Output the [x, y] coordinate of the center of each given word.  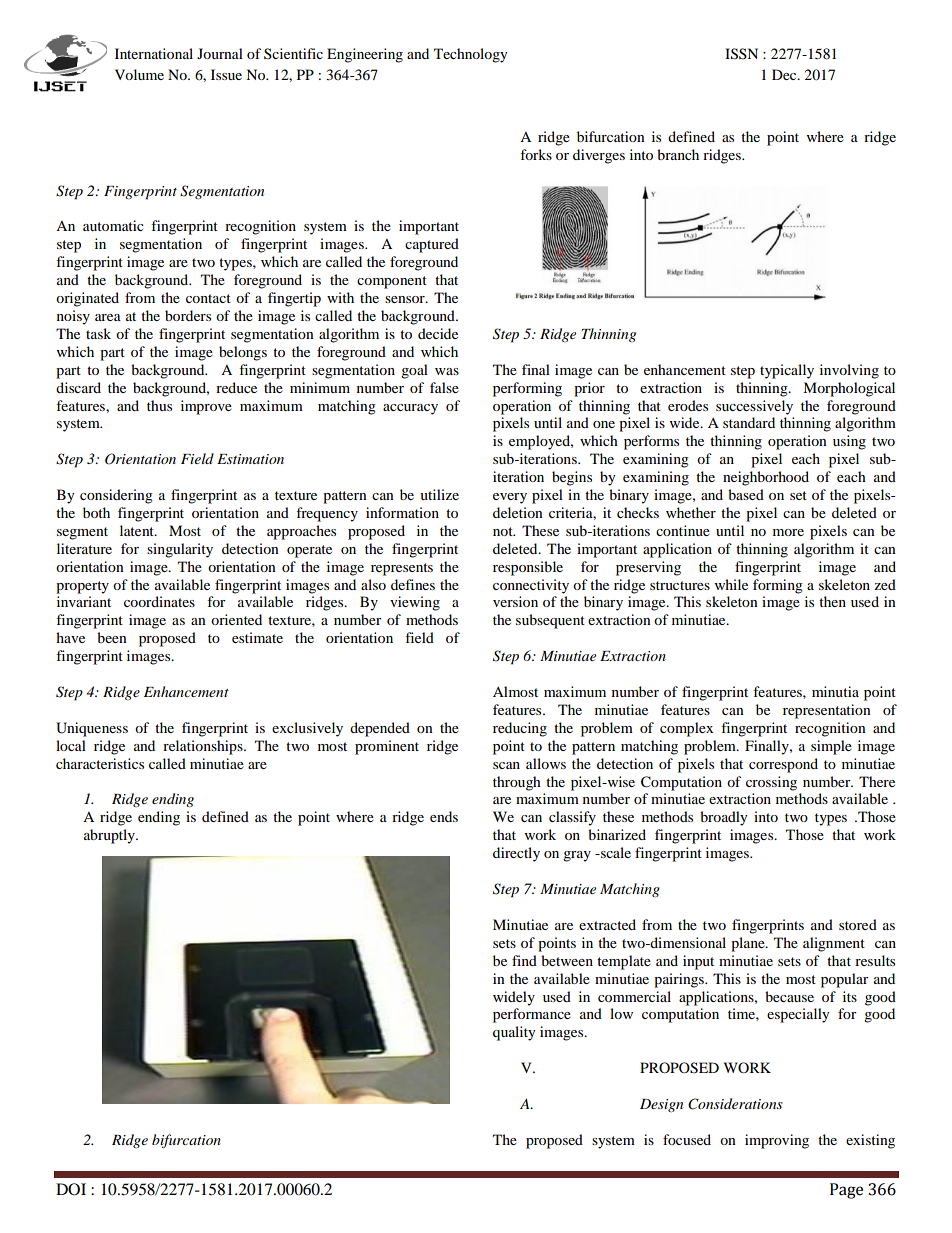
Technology [471, 55]
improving [777, 1141]
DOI [71, 1189]
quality [514, 1033]
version [515, 601]
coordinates [159, 601]
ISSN [741, 54]
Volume [139, 74]
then [832, 601]
